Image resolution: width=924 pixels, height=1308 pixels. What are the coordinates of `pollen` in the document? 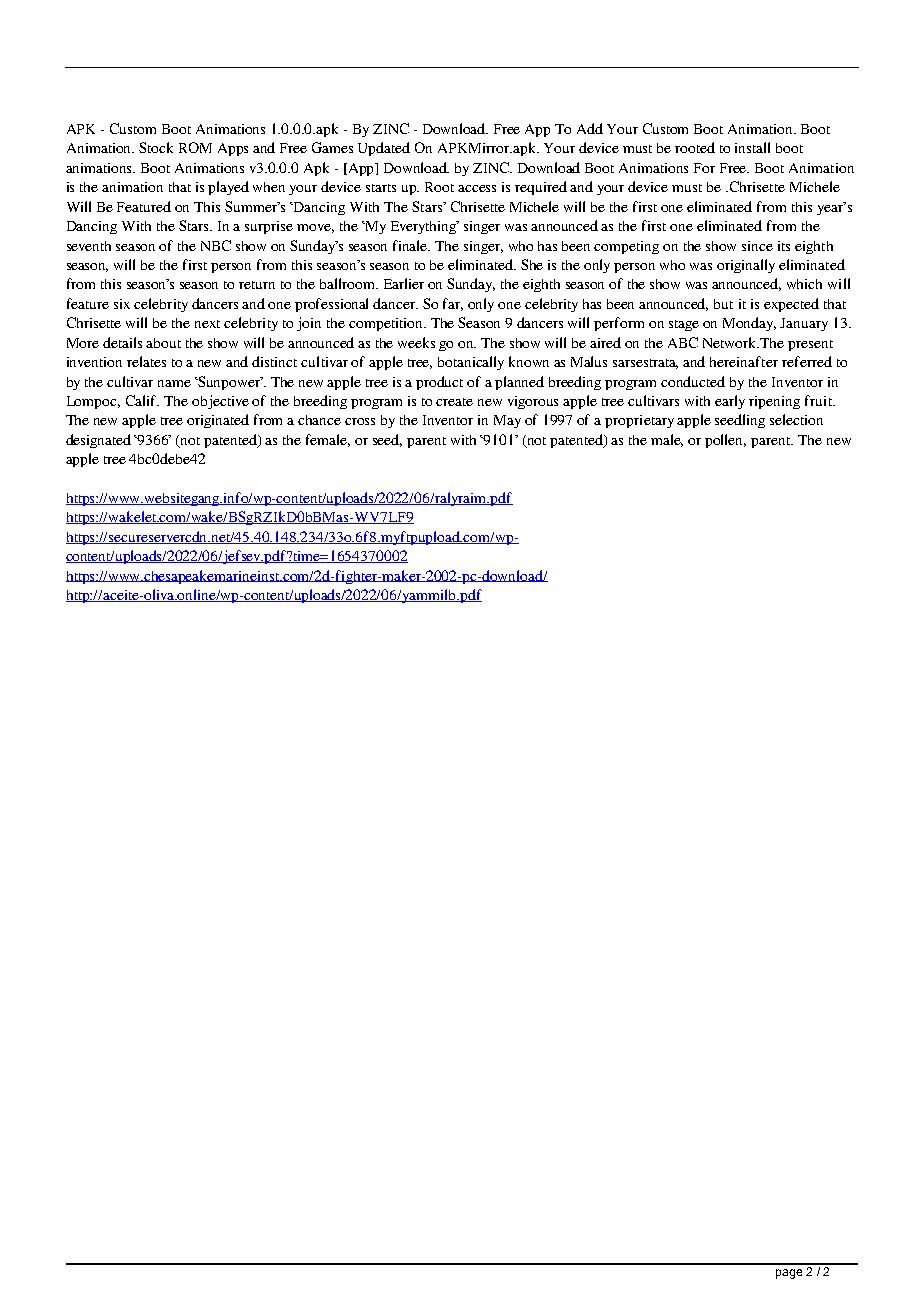 It's located at (725, 441).
